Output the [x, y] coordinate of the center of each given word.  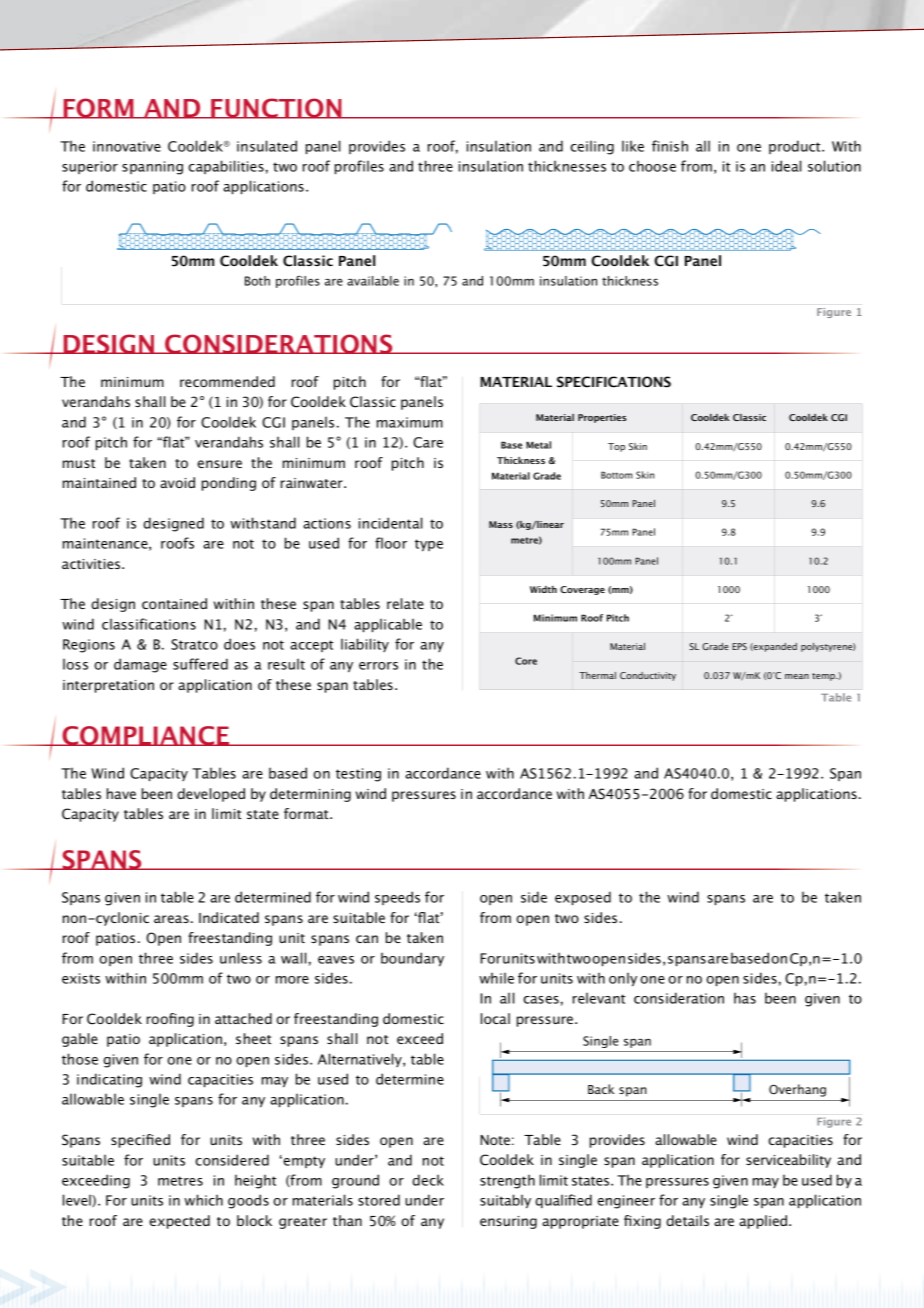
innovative [127, 146]
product [796, 147]
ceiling [592, 147]
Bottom [617, 475]
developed [211, 795]
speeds [397, 898]
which [203, 1200]
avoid [177, 482]
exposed [583, 898]
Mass [501, 524]
